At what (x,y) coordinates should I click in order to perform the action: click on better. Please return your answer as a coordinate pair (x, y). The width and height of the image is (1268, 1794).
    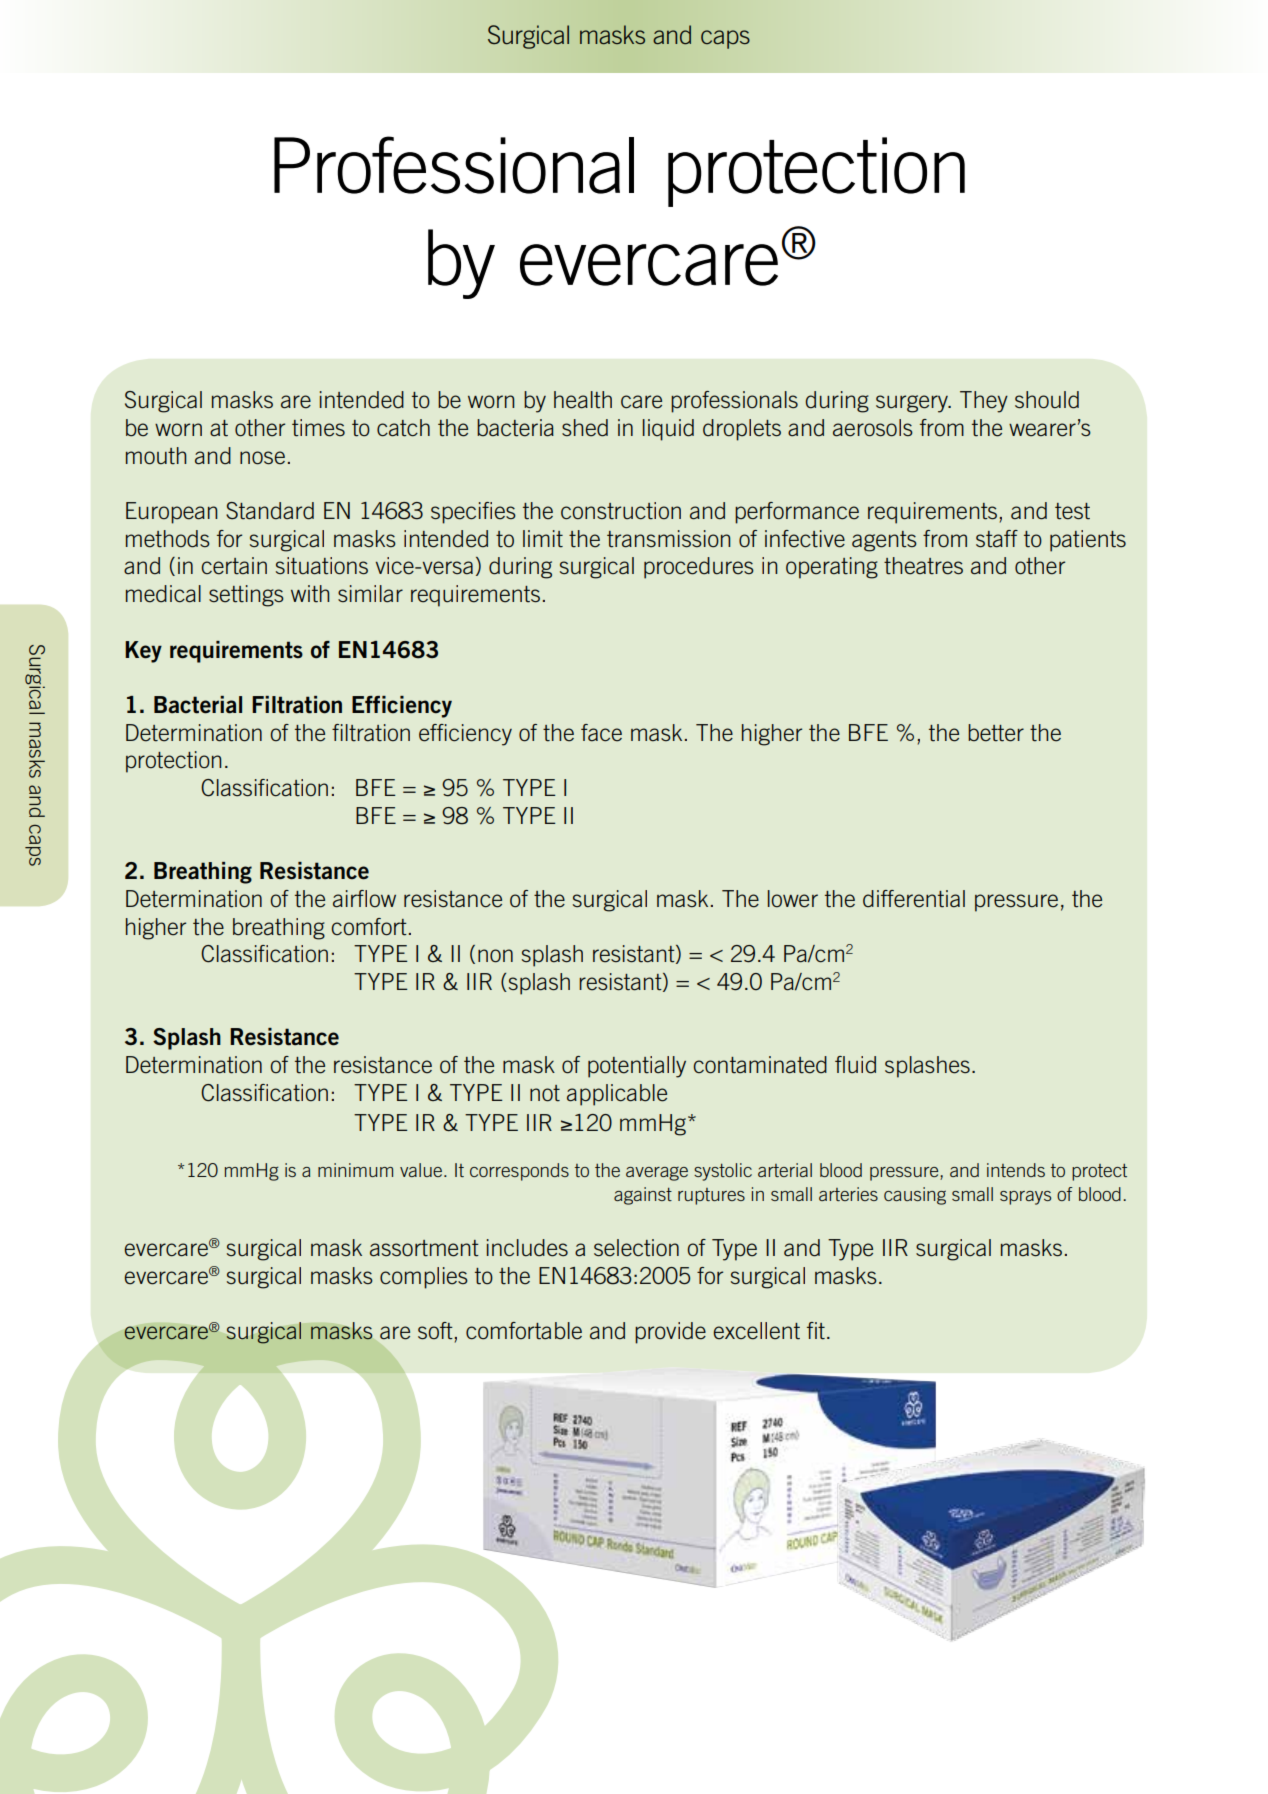
    Looking at the image, I should click on (996, 733).
